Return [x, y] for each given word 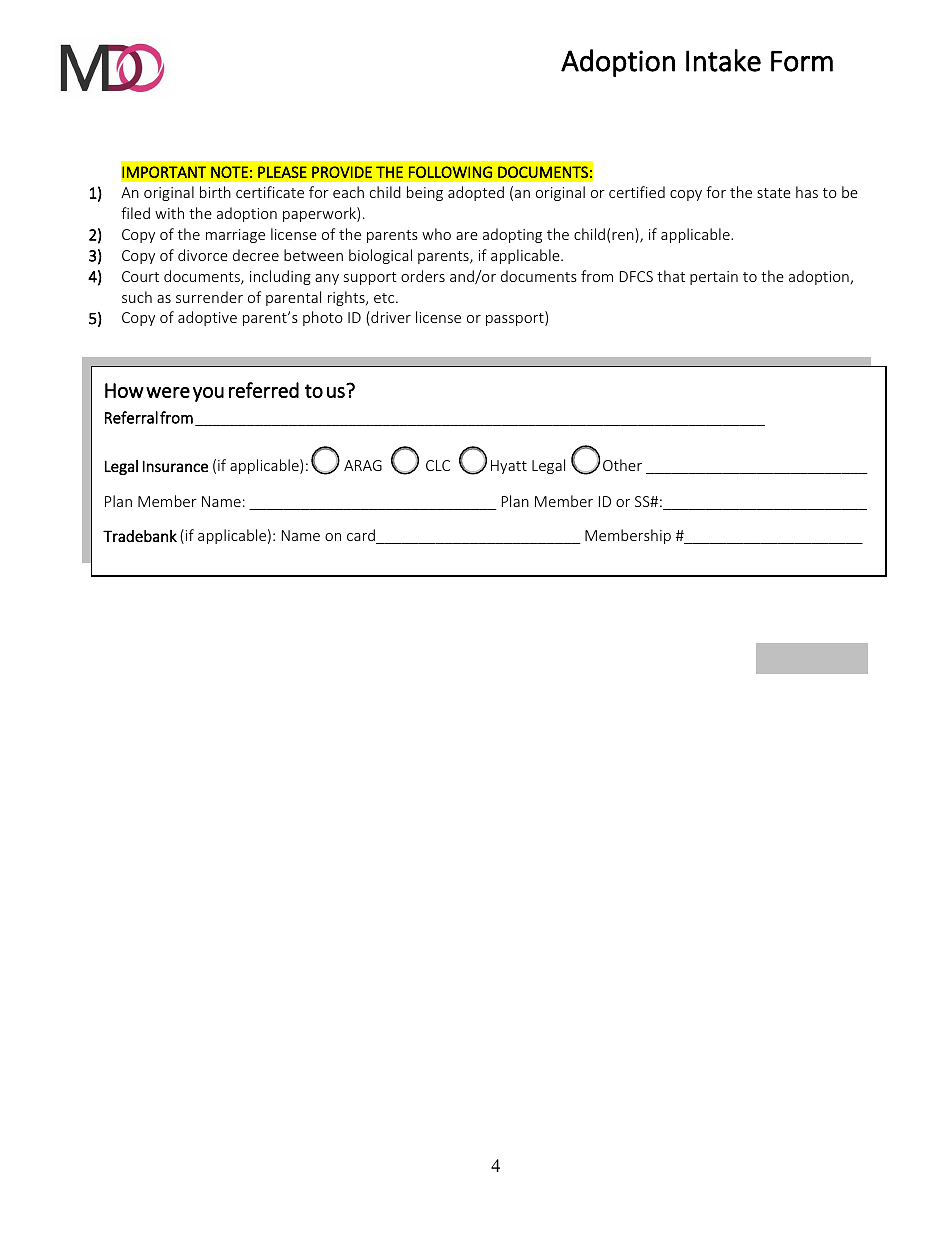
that [671, 276]
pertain [714, 278]
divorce [203, 255]
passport [516, 319]
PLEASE [282, 172]
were [168, 392]
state [774, 193]
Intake [723, 60]
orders [423, 276]
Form [802, 61]
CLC [438, 465]
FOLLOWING [450, 172]
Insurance [175, 466]
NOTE [229, 172]
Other [622, 465]
